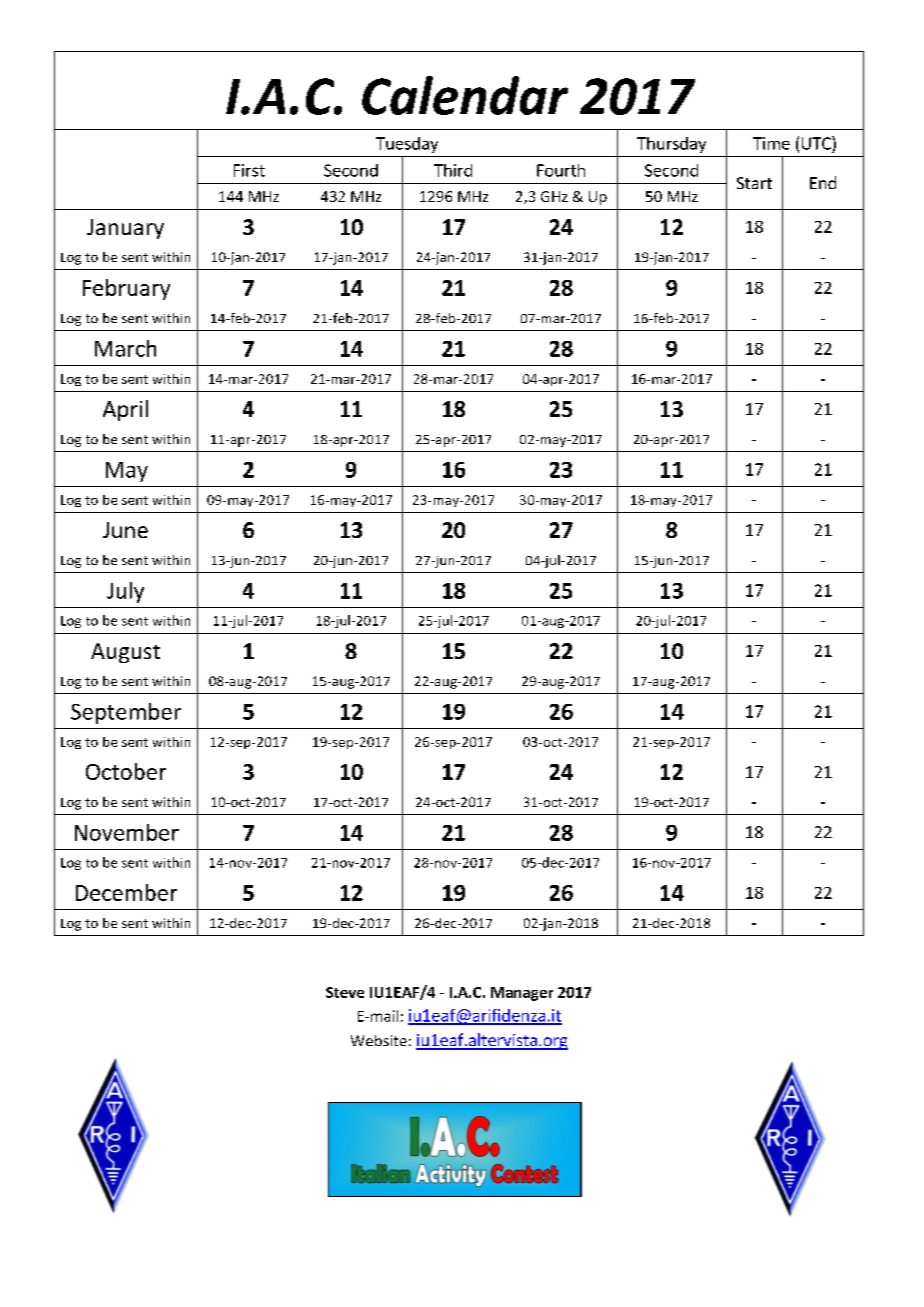 The height and width of the document is (1307, 924). Describe the element at coordinates (249, 170) in the document. I see `First` at that location.
